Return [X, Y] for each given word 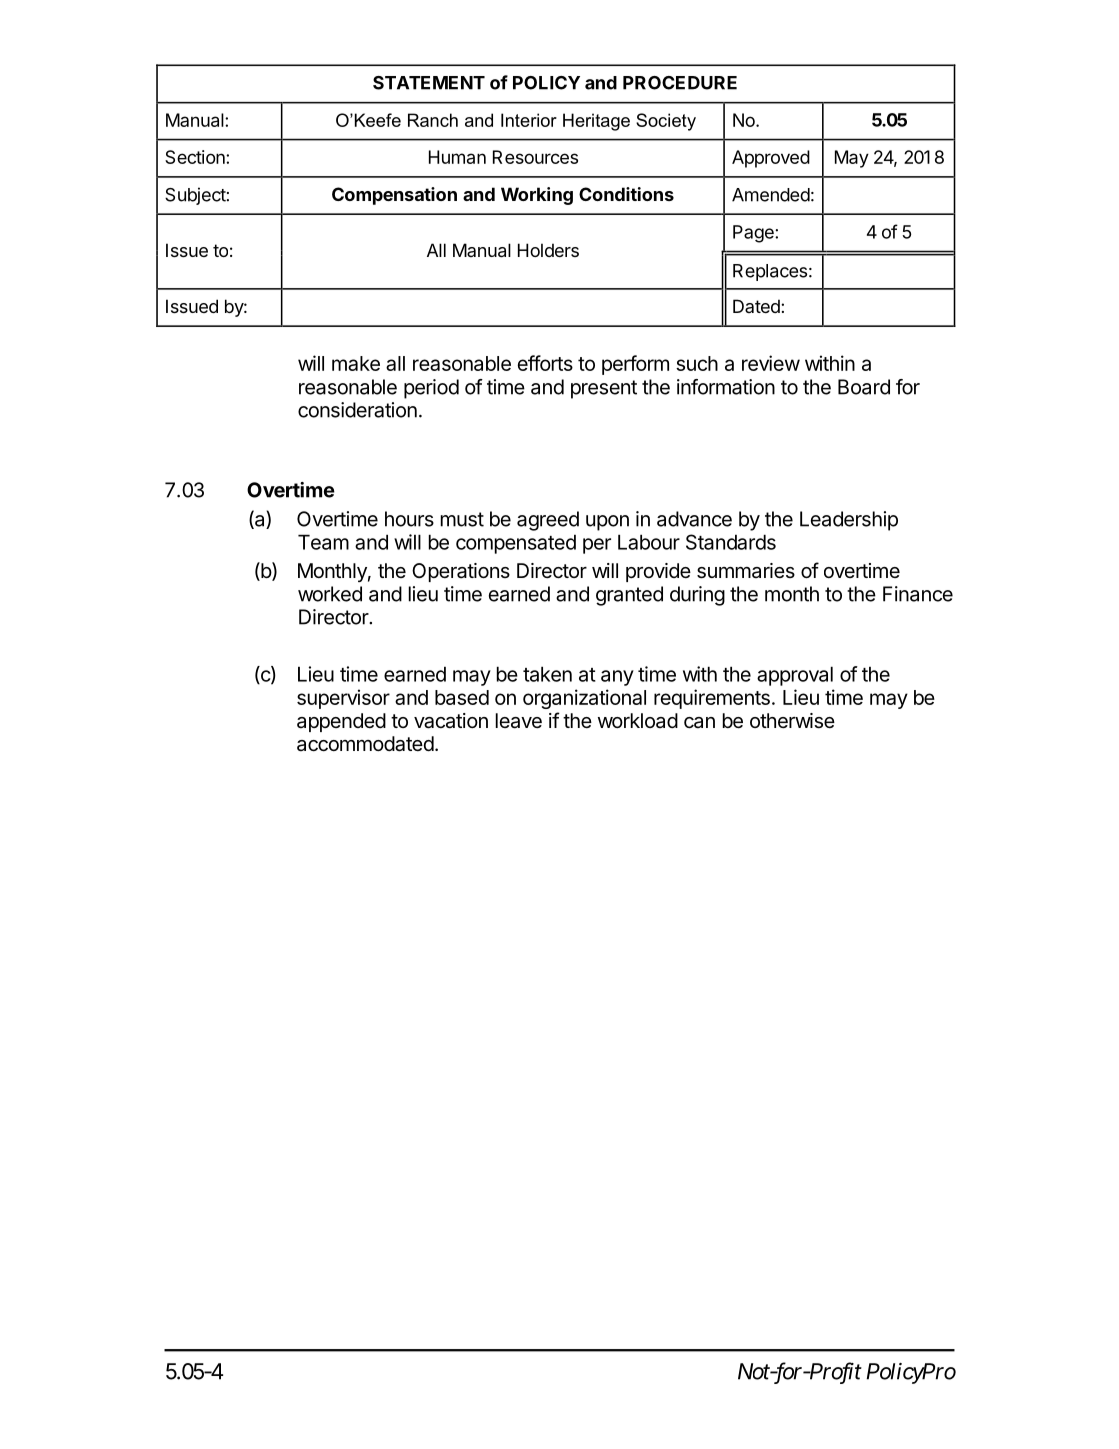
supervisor [343, 699]
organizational [584, 699]
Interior [529, 120]
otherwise [792, 721]
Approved [771, 159]
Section [196, 157]
